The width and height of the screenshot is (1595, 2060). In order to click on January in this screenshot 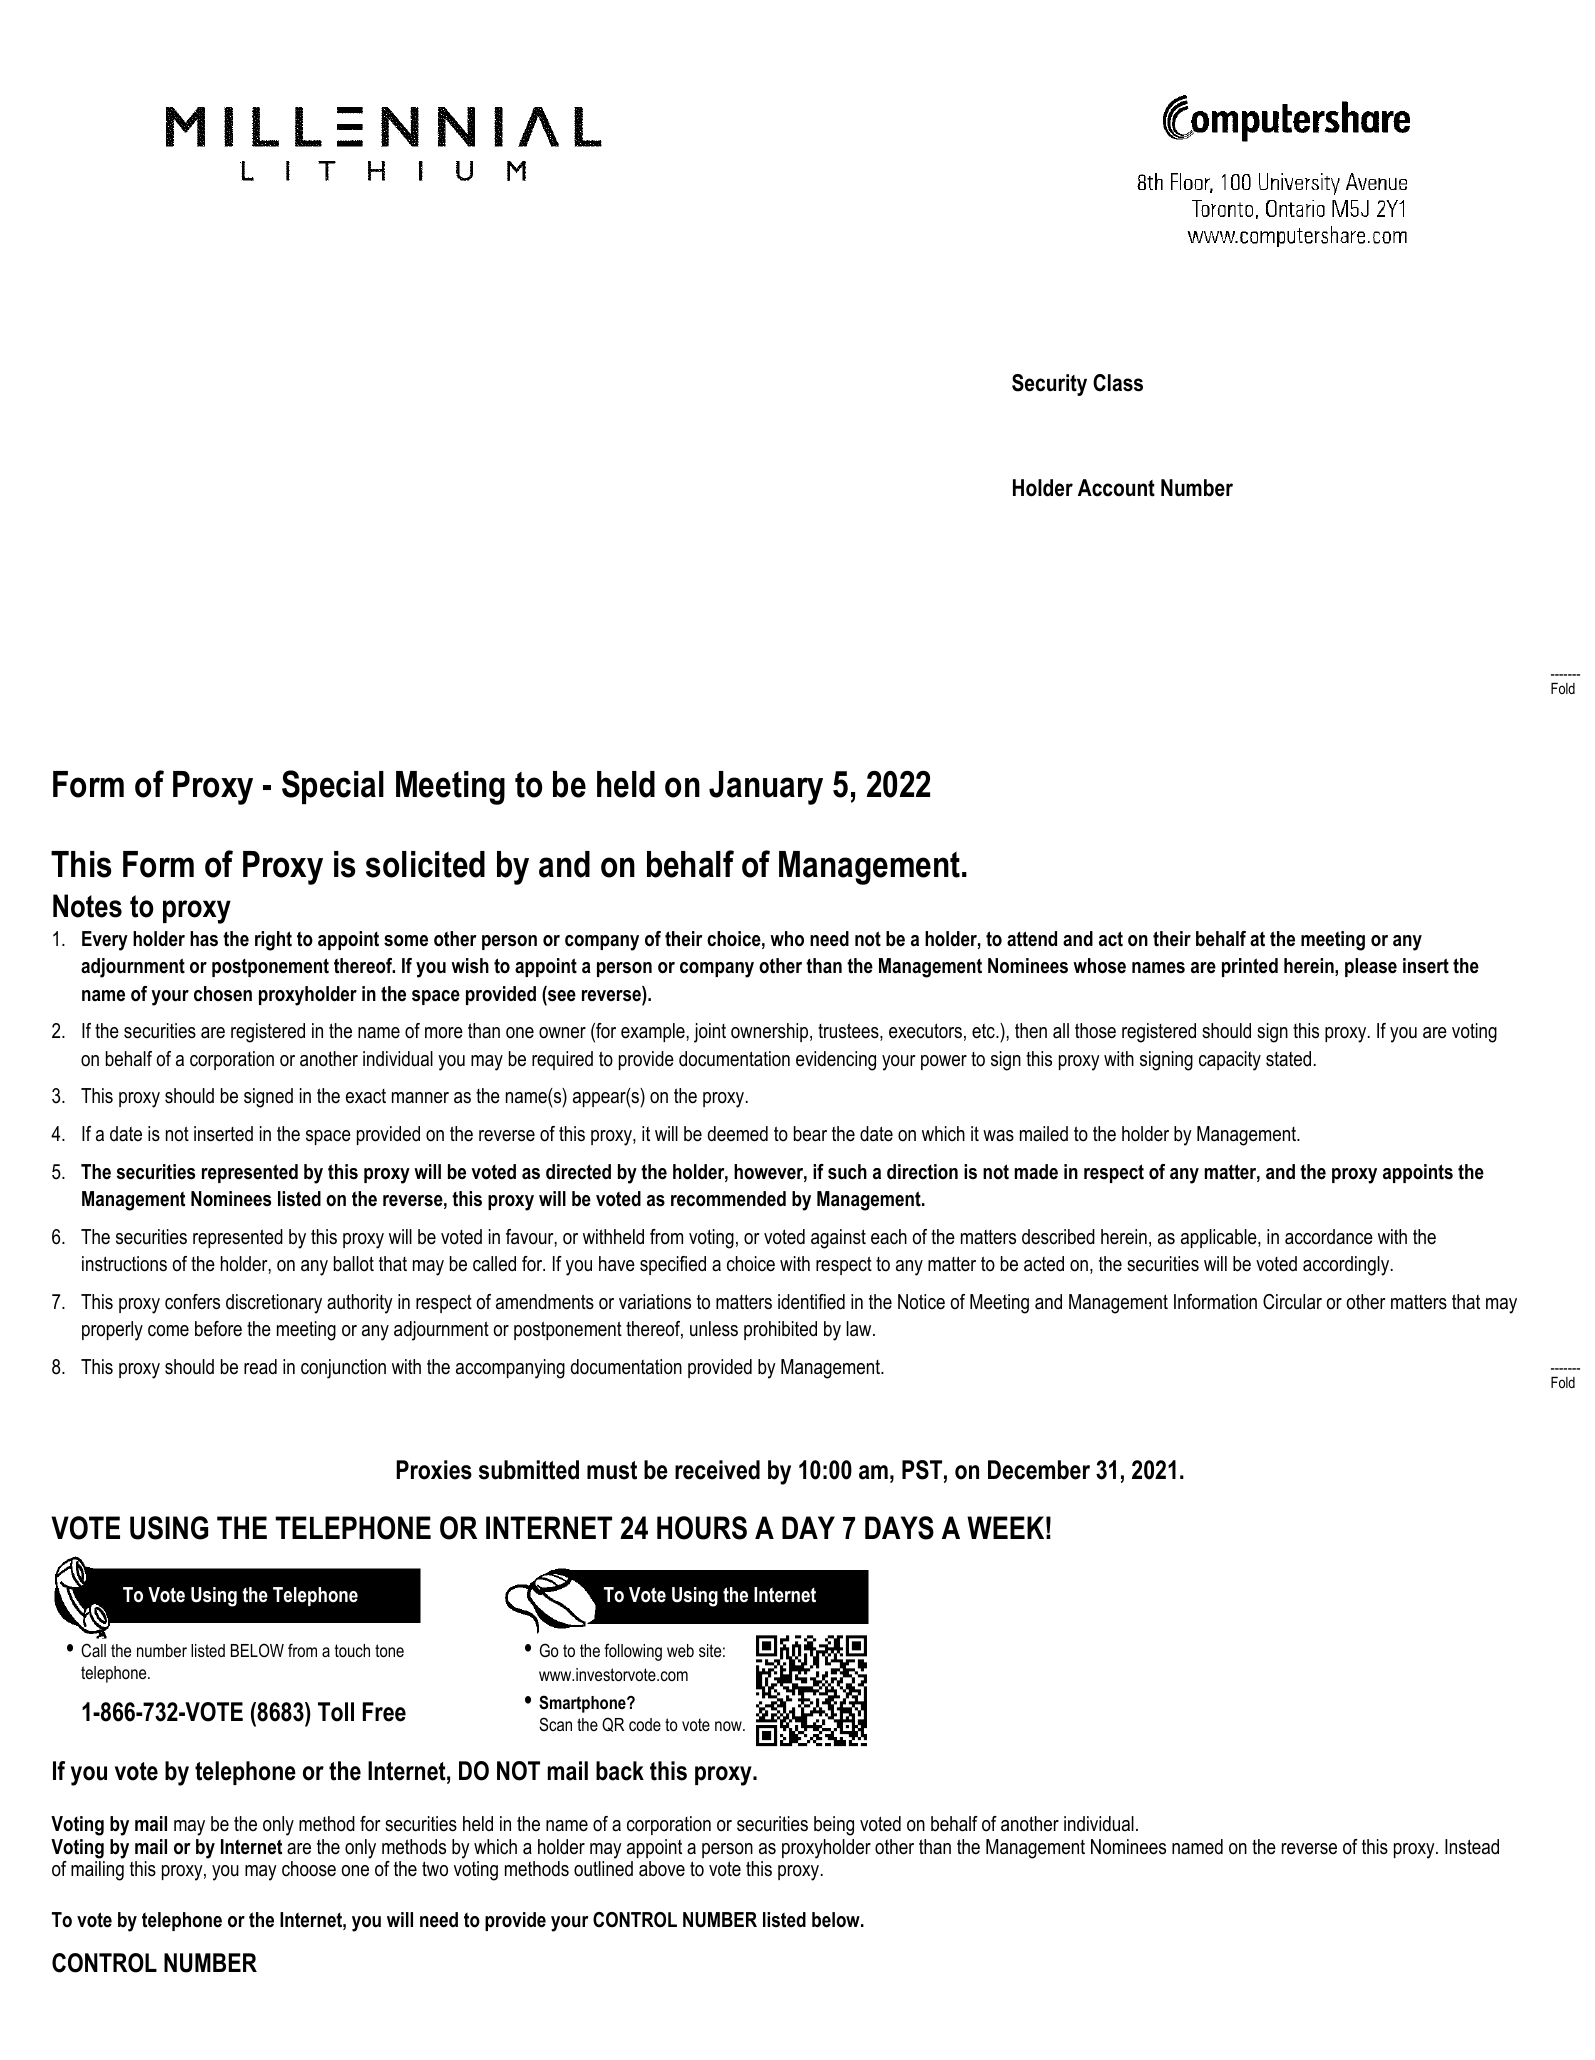, I will do `click(766, 788)`.
